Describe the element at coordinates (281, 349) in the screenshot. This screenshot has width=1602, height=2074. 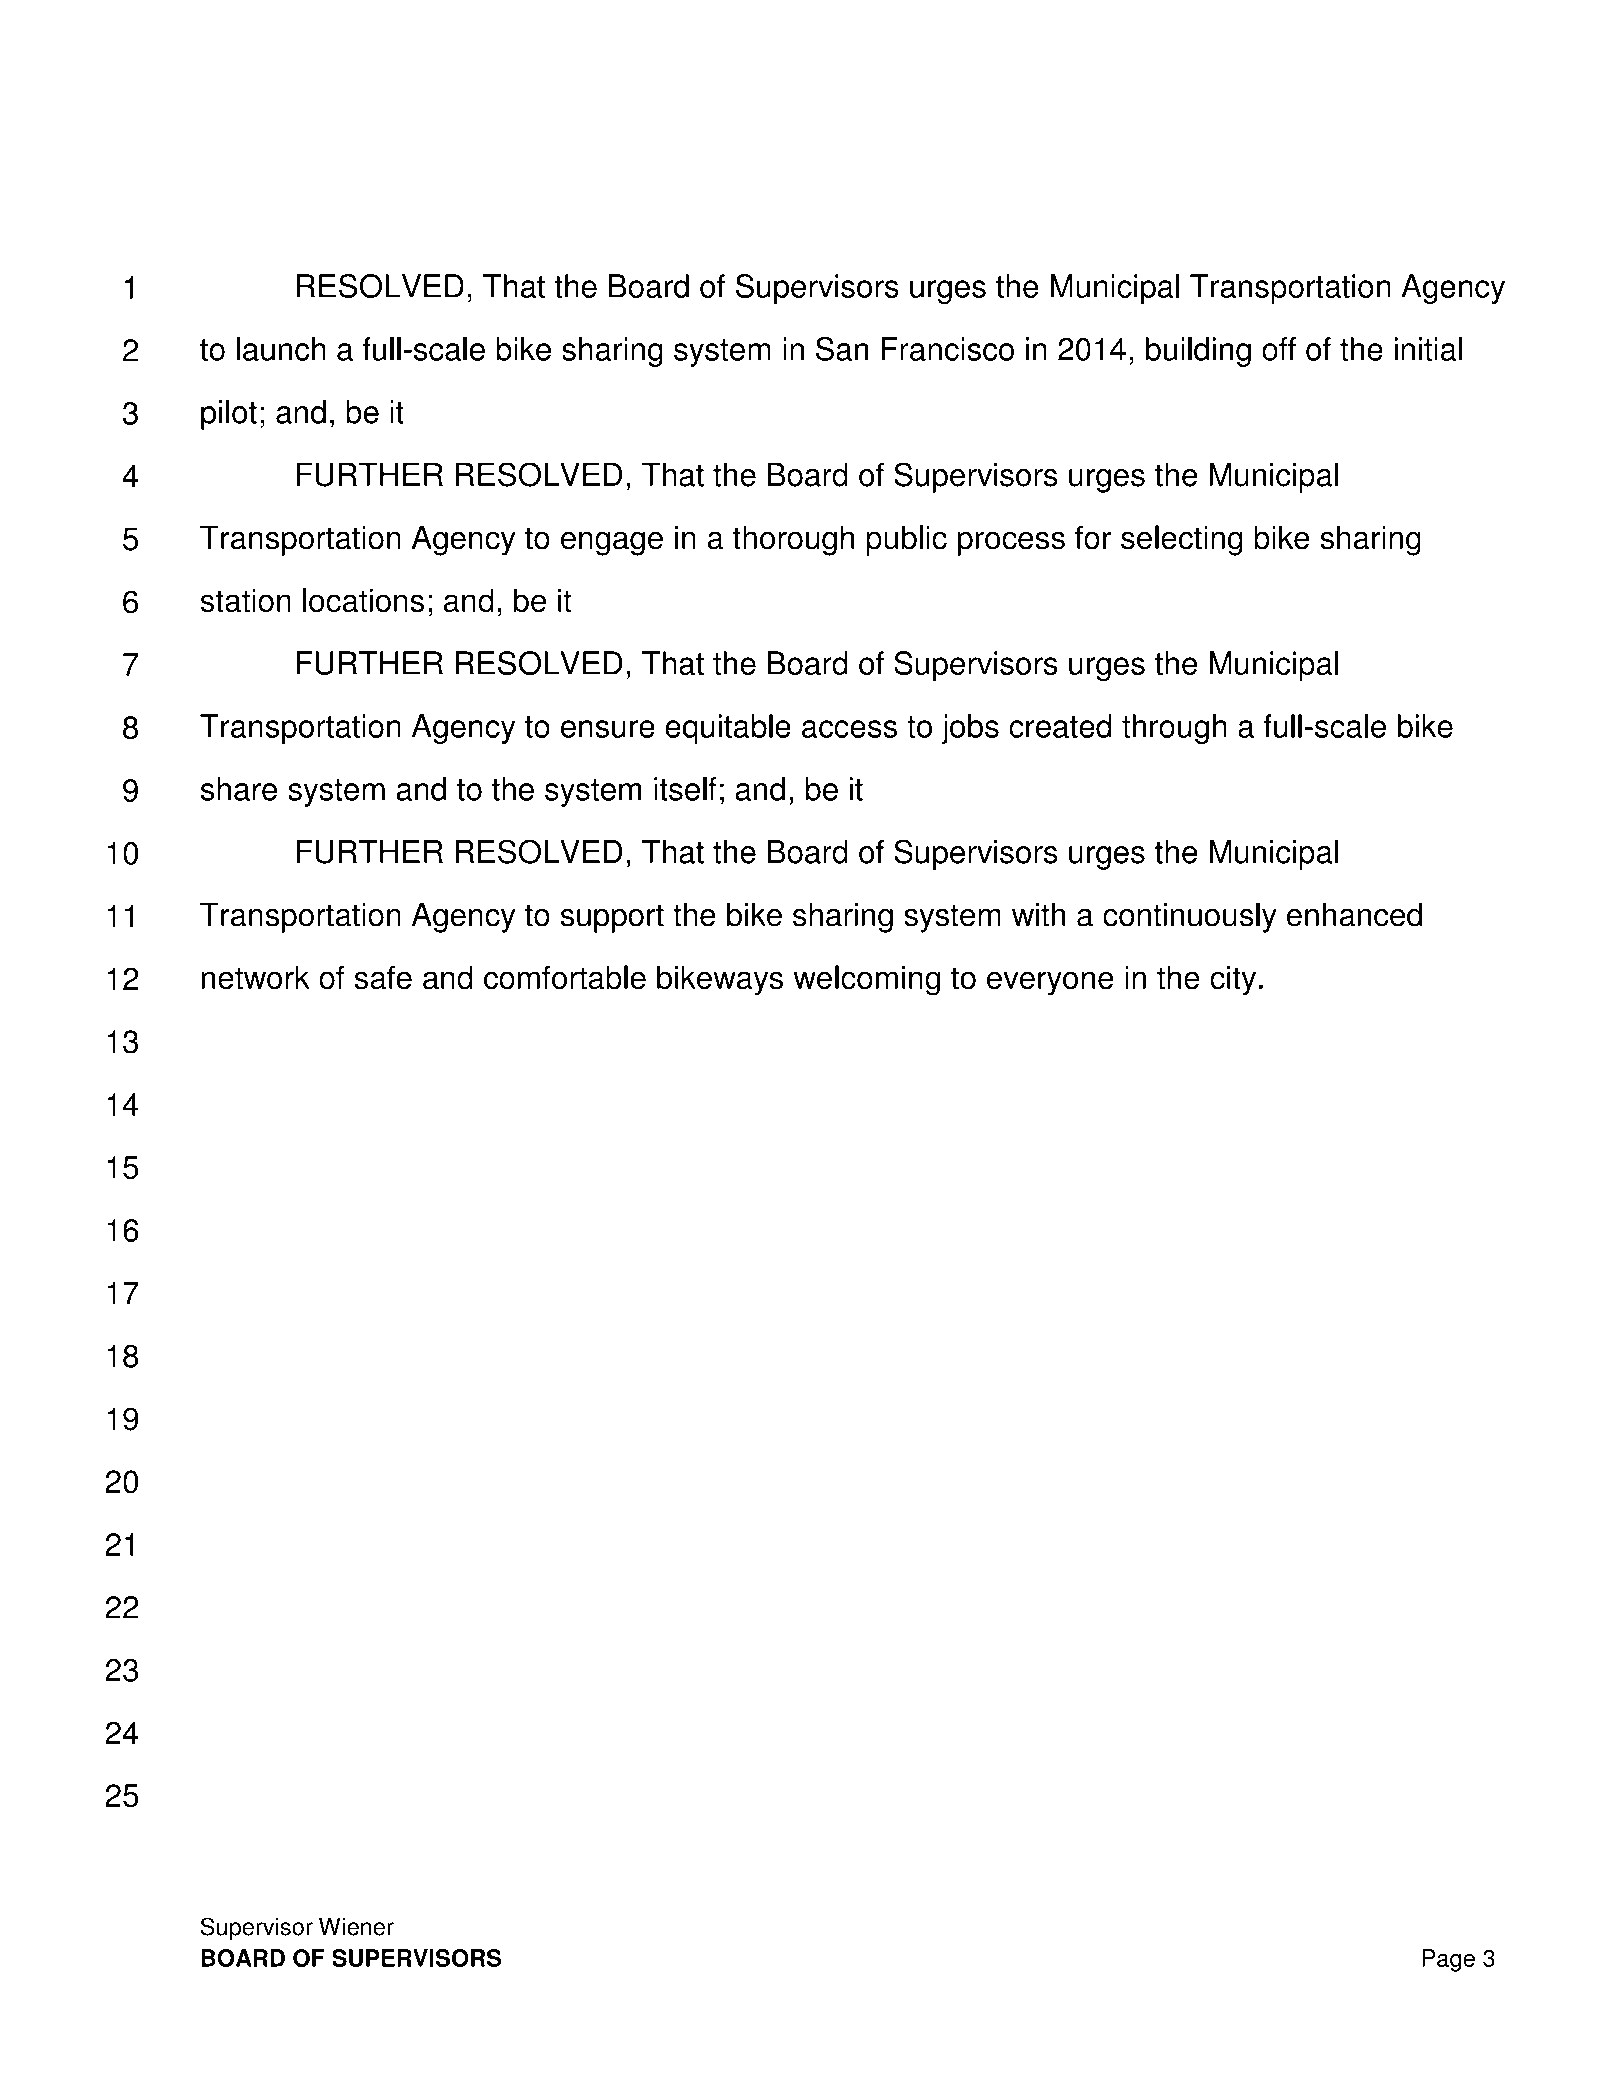
I see `launch` at that location.
